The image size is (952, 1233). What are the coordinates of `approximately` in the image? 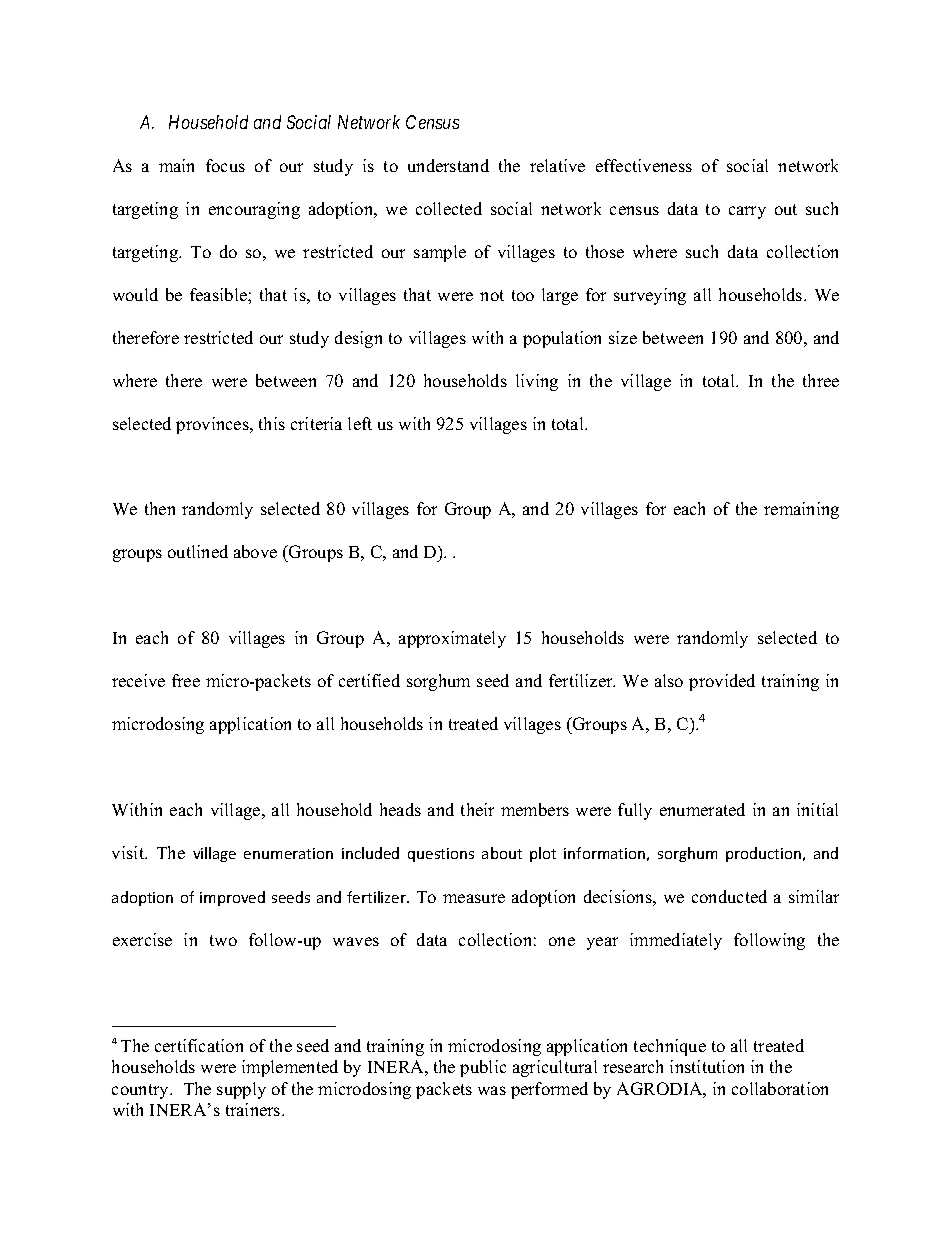 It's located at (452, 639).
